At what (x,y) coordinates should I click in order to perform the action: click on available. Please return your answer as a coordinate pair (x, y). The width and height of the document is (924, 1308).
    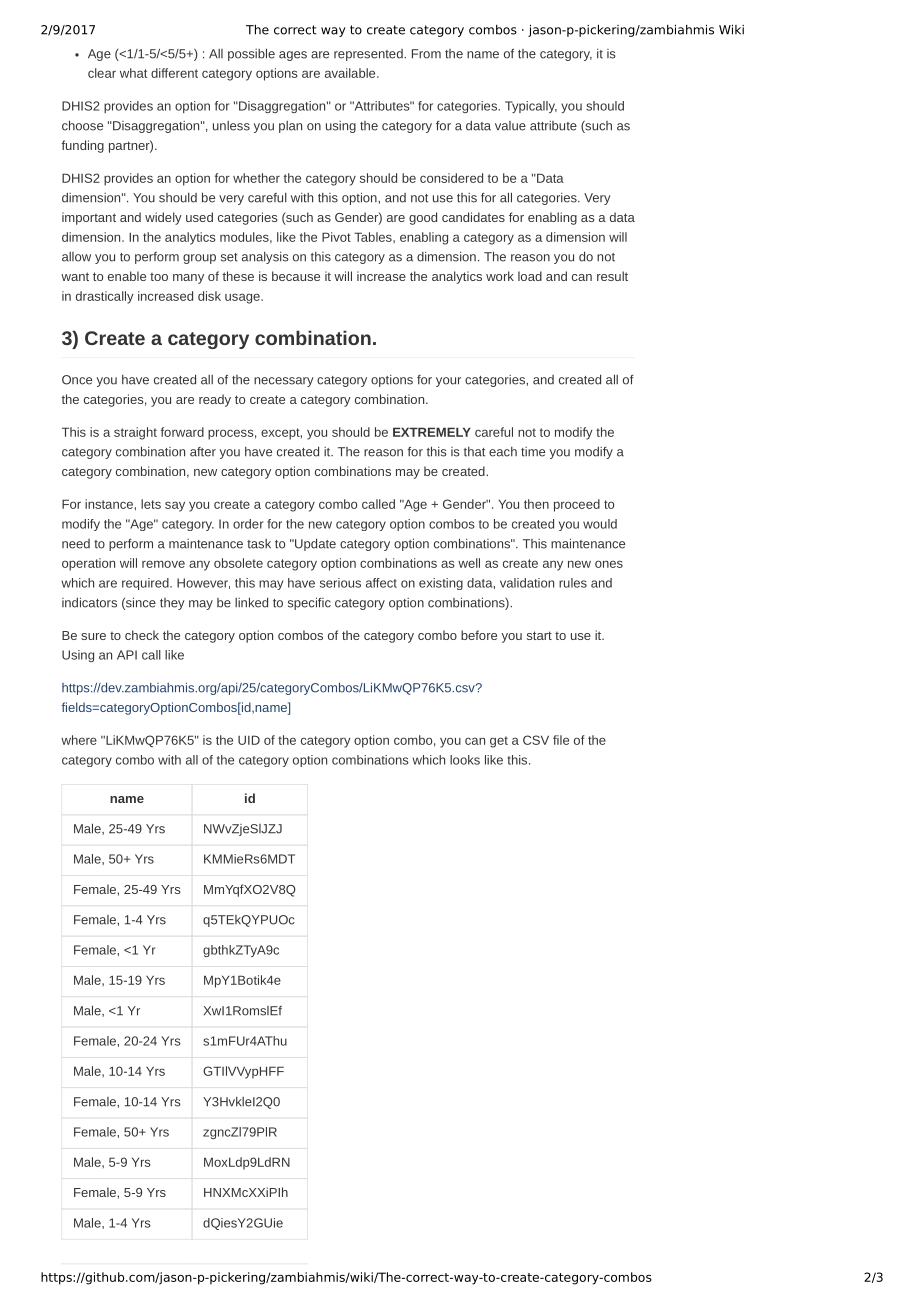
    Looking at the image, I should click on (351, 73).
